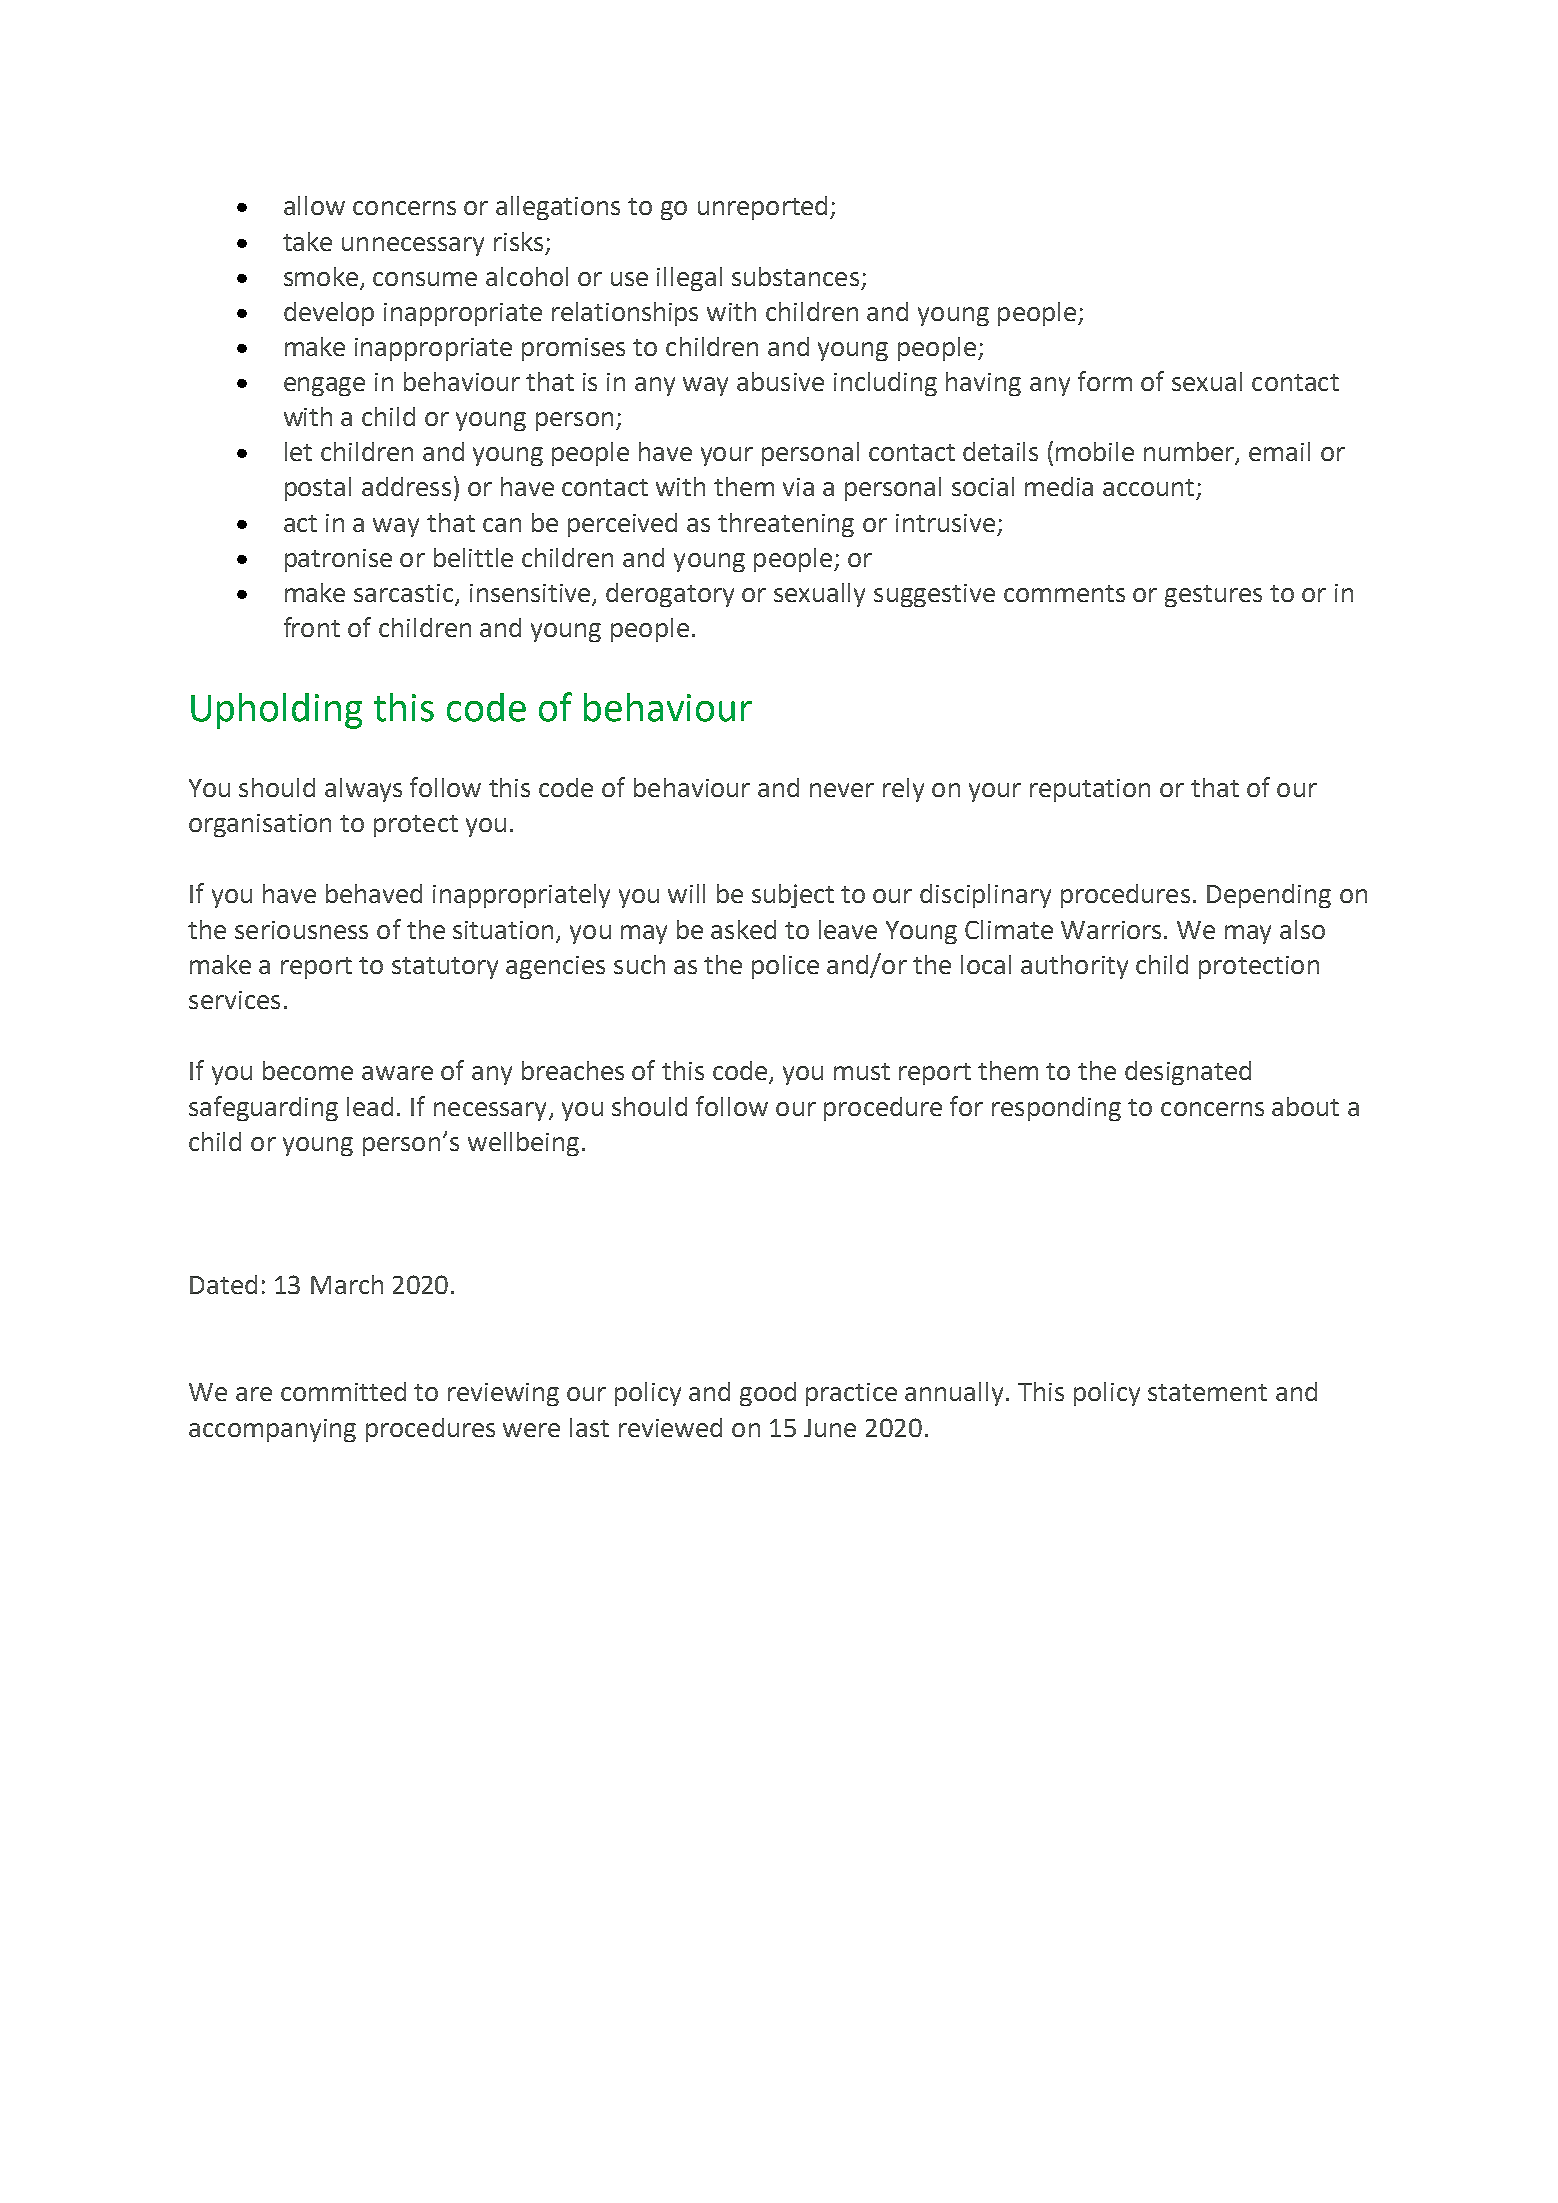 This page has width=1558, height=2203. I want to click on always, so click(363, 790).
